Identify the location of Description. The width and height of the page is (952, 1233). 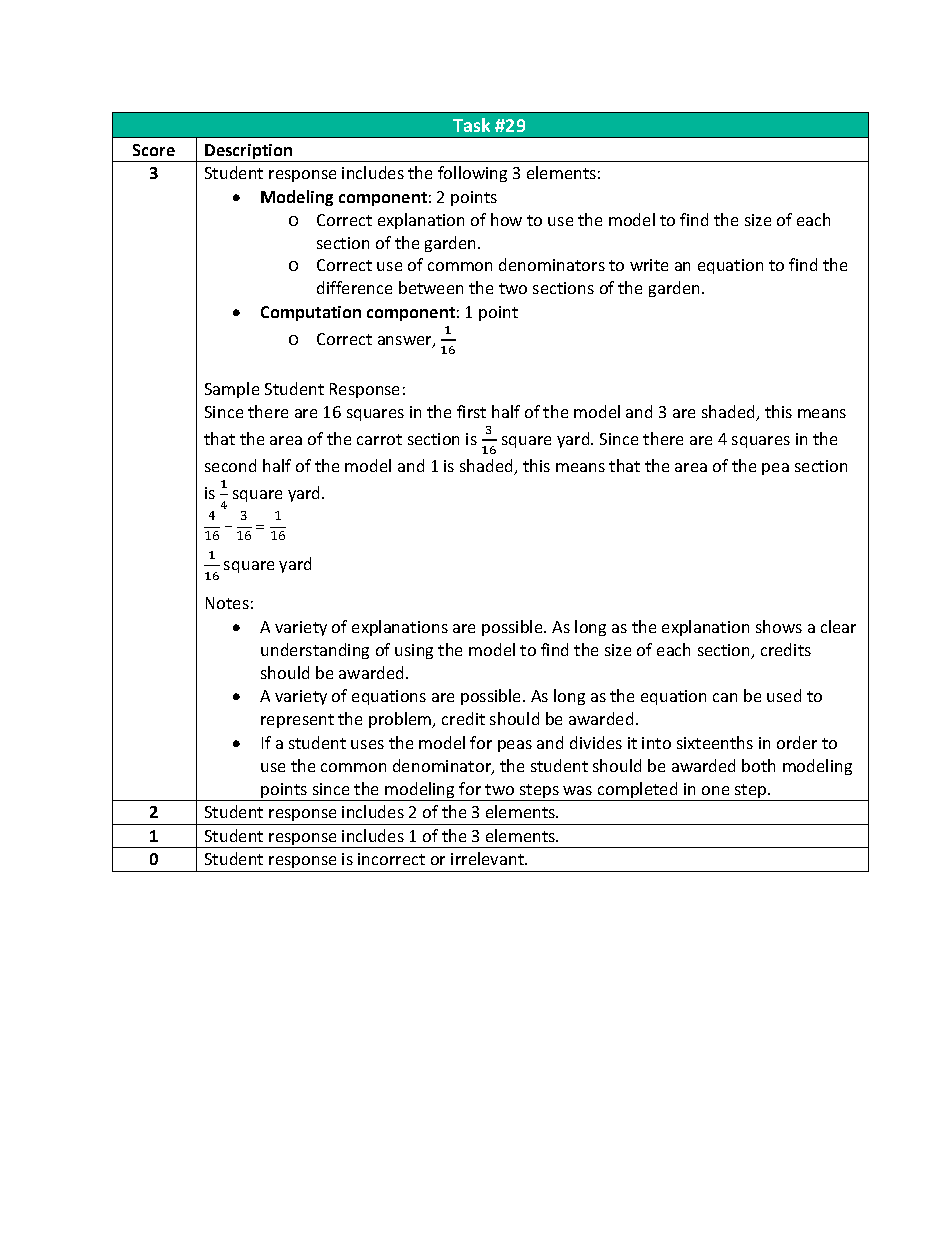
(249, 153).
